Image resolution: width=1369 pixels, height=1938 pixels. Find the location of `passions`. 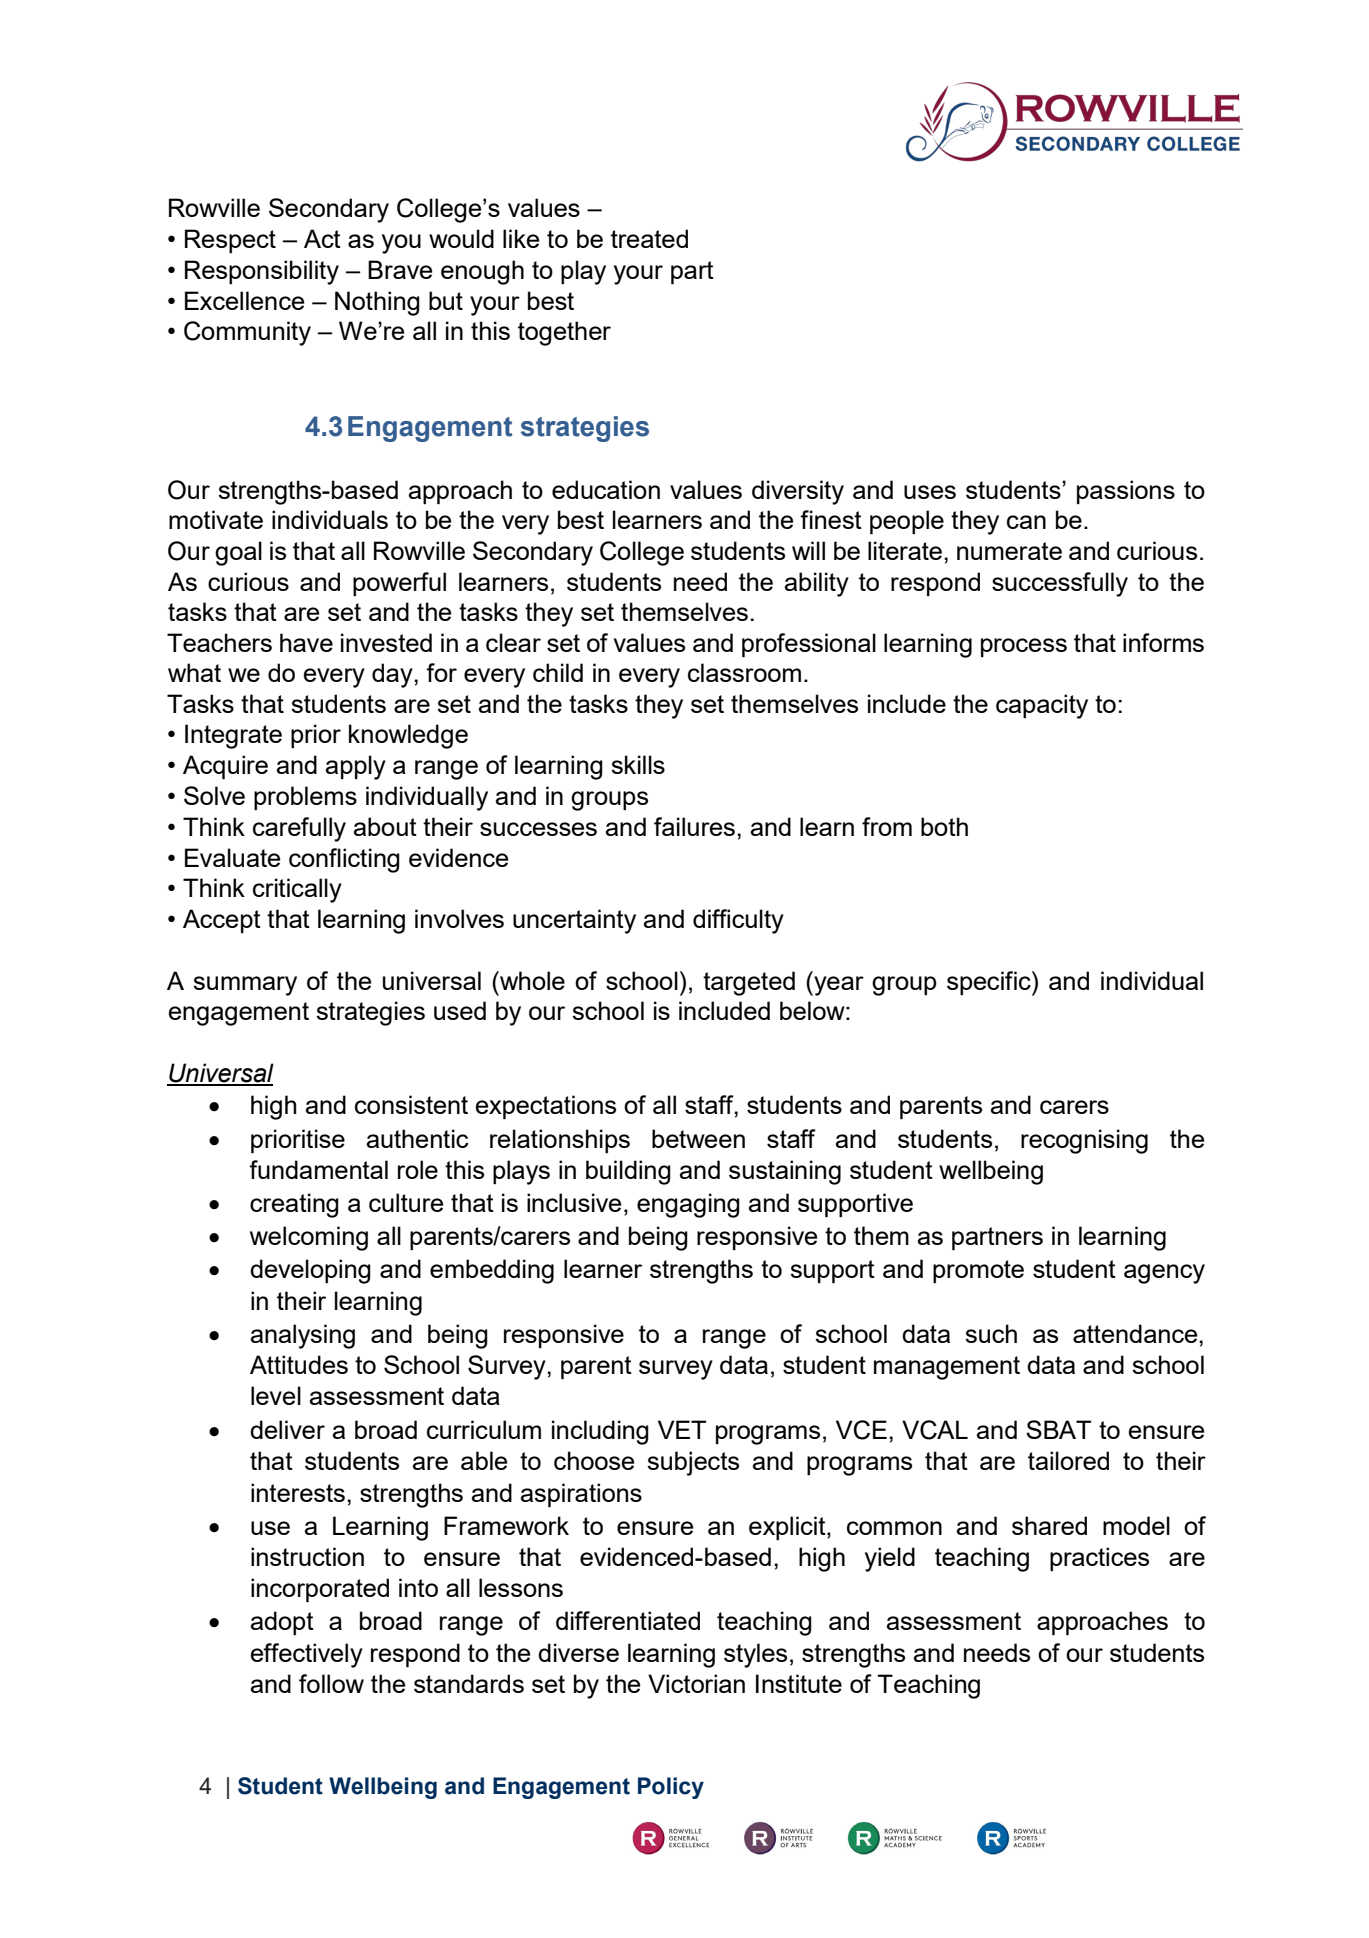

passions is located at coordinates (1126, 492).
